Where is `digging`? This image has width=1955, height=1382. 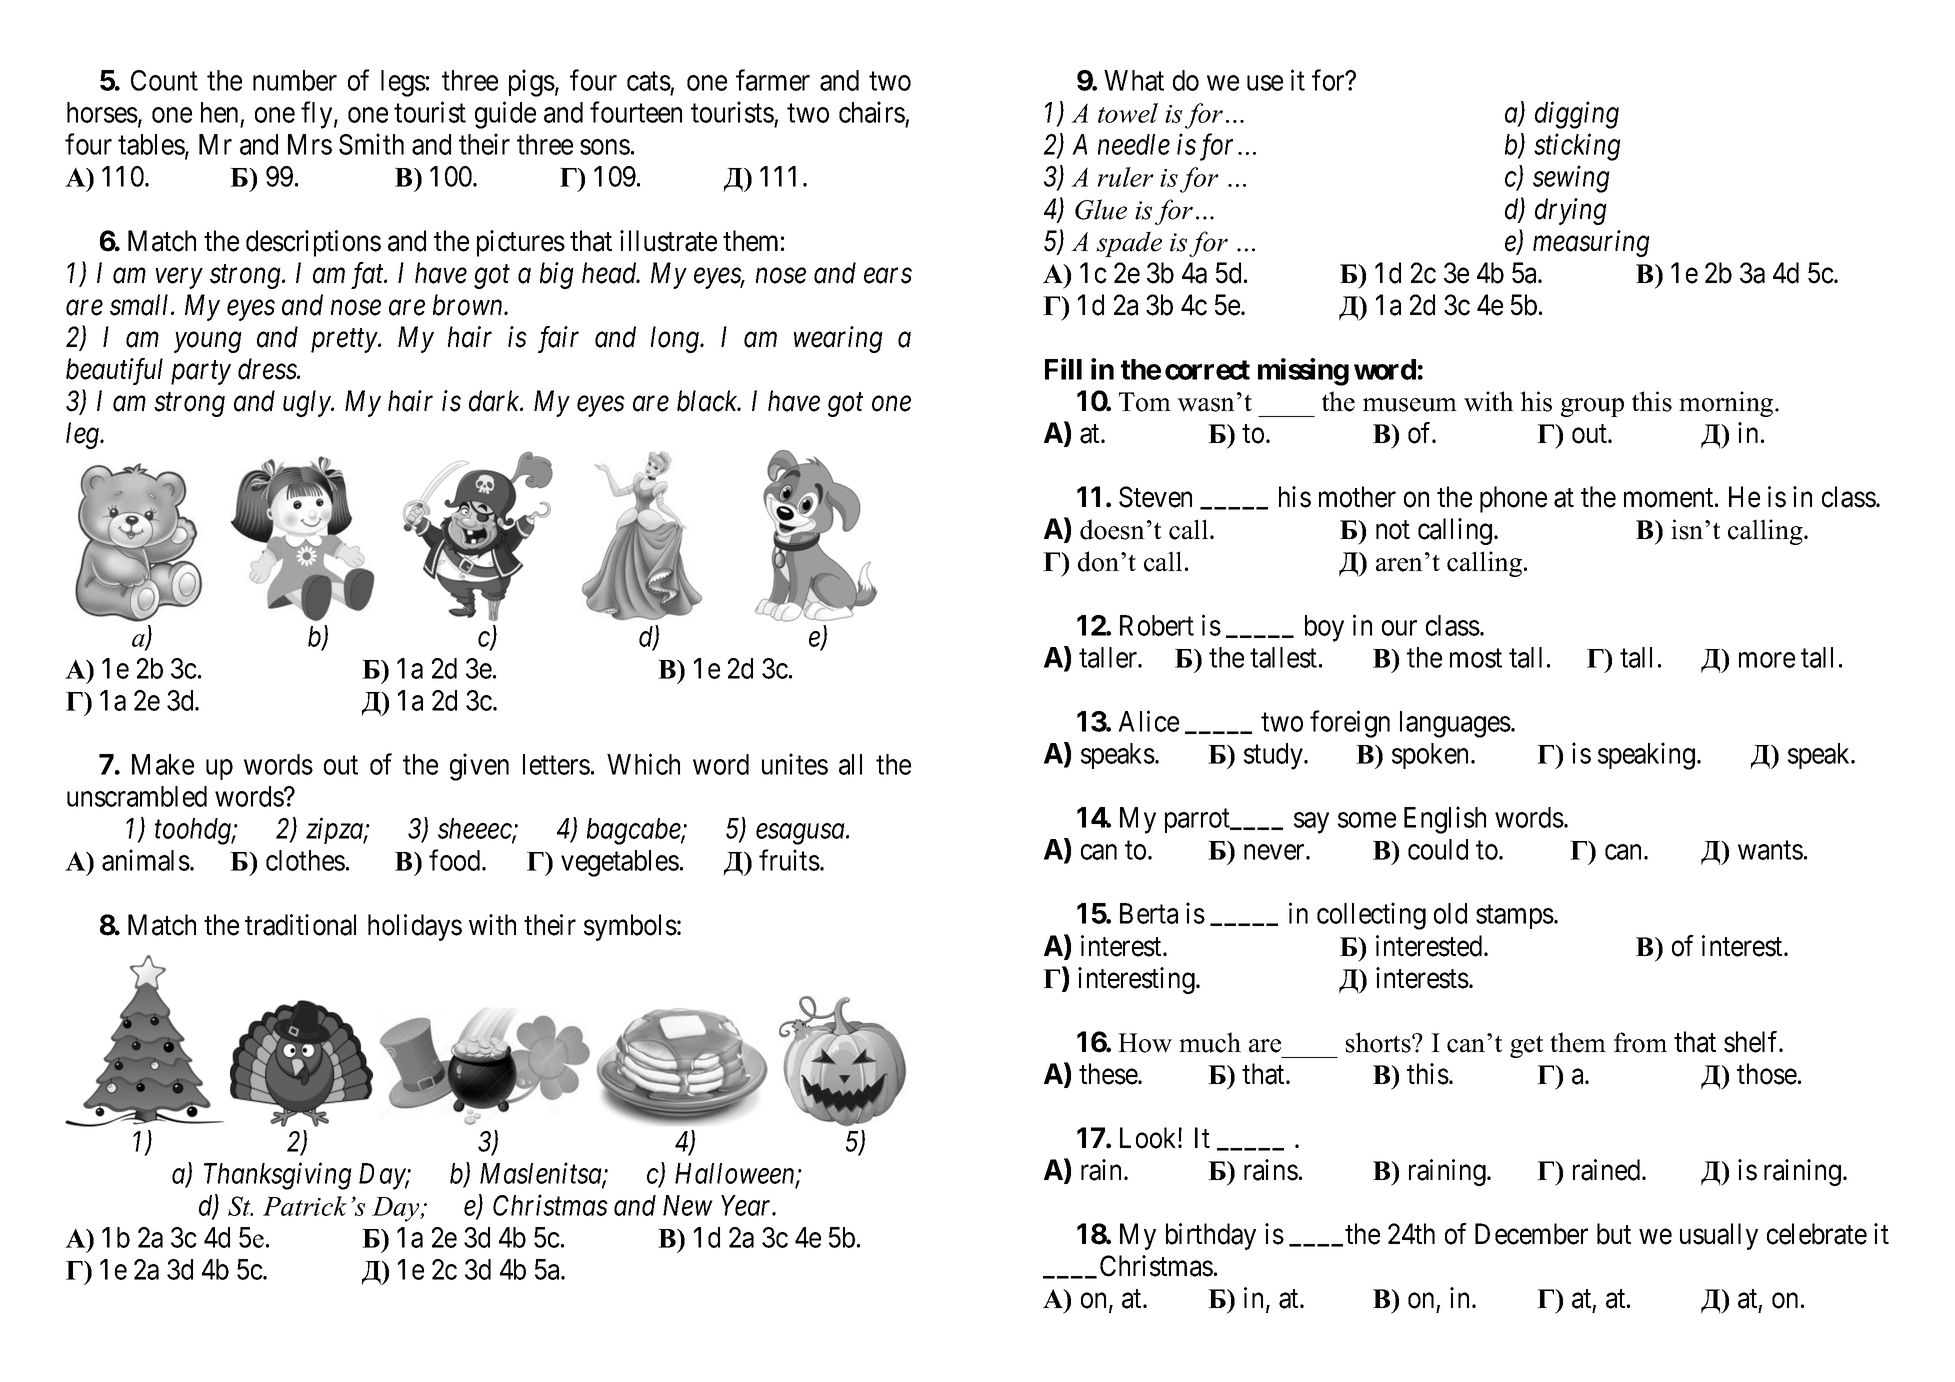
digging is located at coordinates (1577, 115).
